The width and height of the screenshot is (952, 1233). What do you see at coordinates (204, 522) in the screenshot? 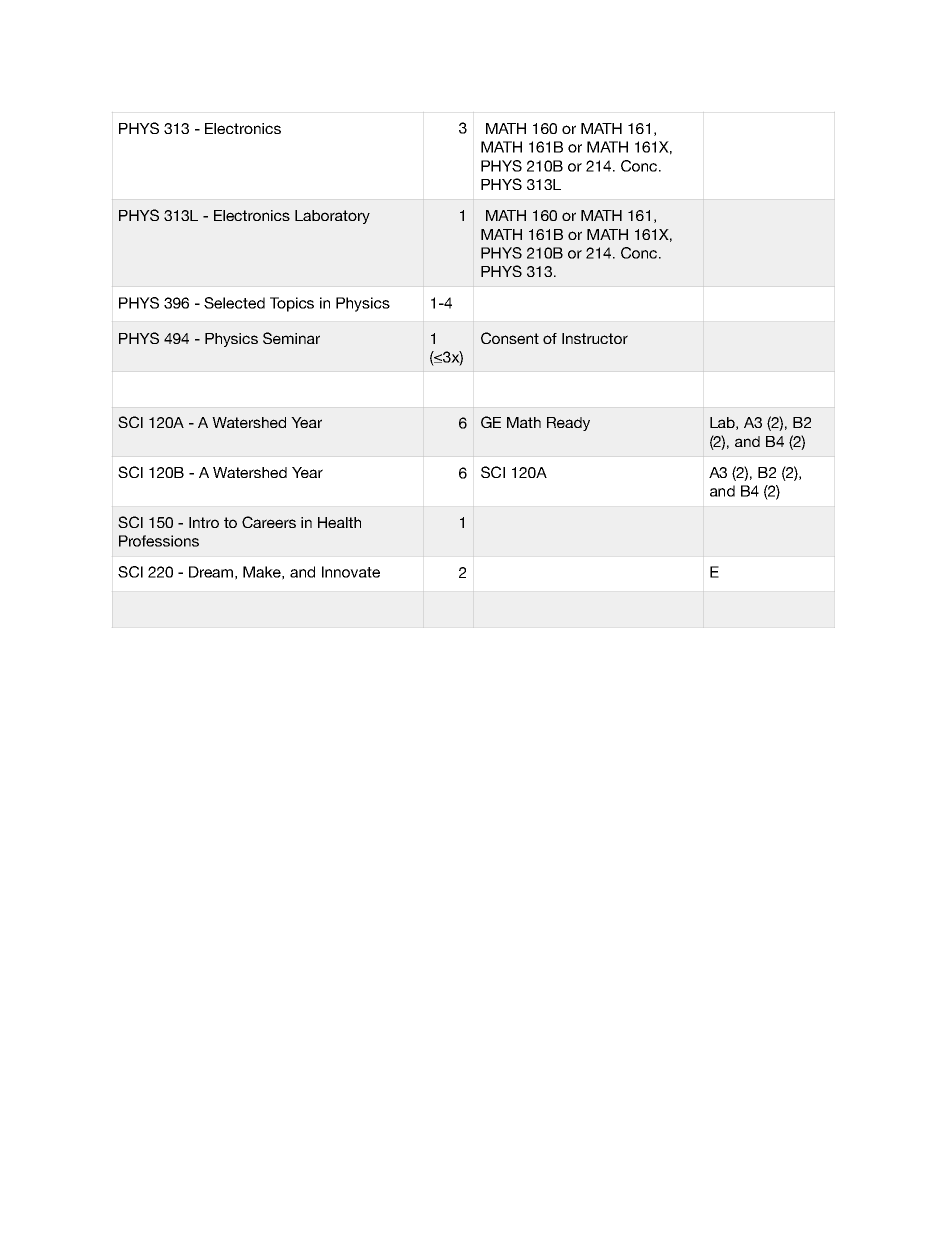
I see `Intro` at bounding box center [204, 522].
